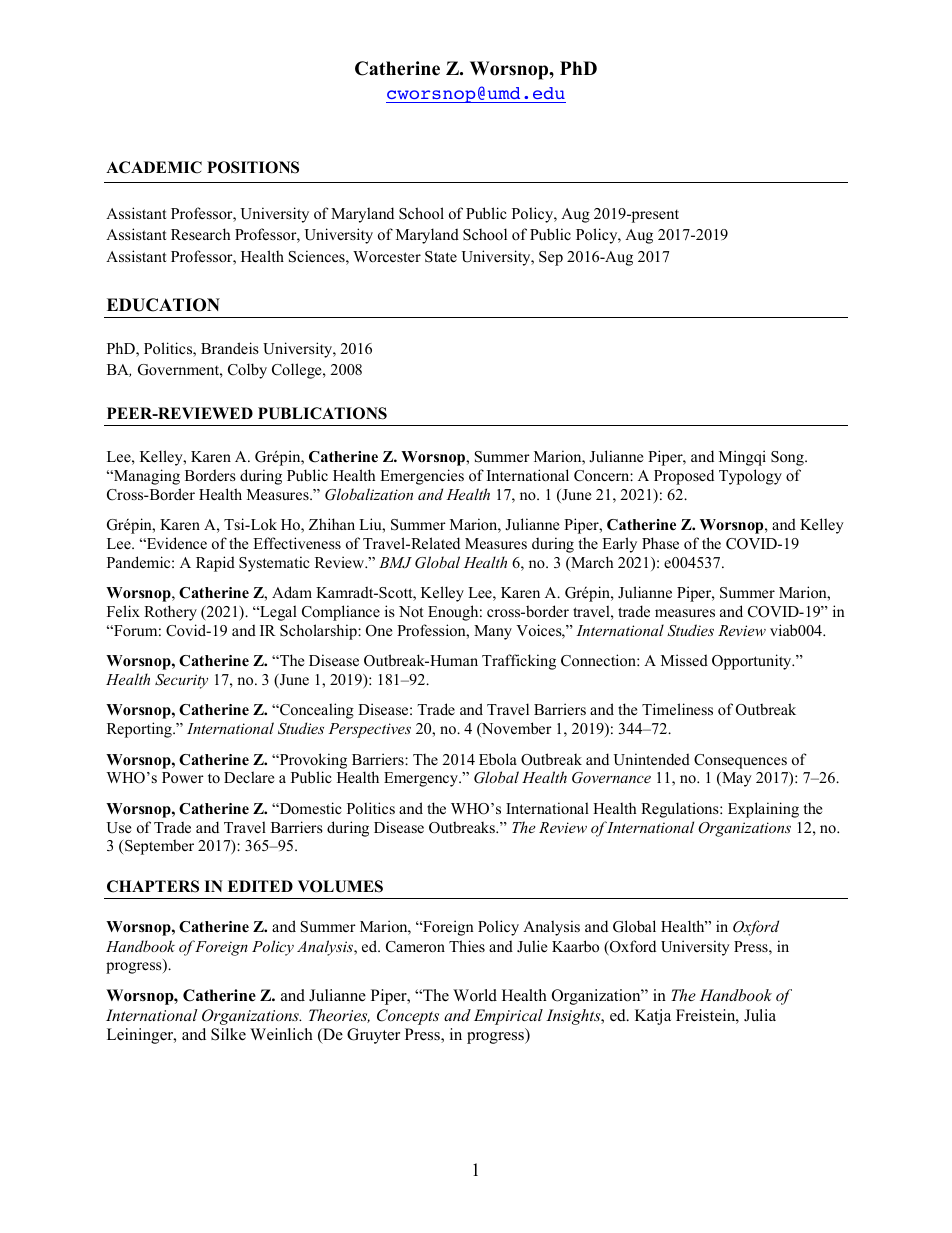 This page has height=1233, width=952. I want to click on Rapid, so click(215, 564).
